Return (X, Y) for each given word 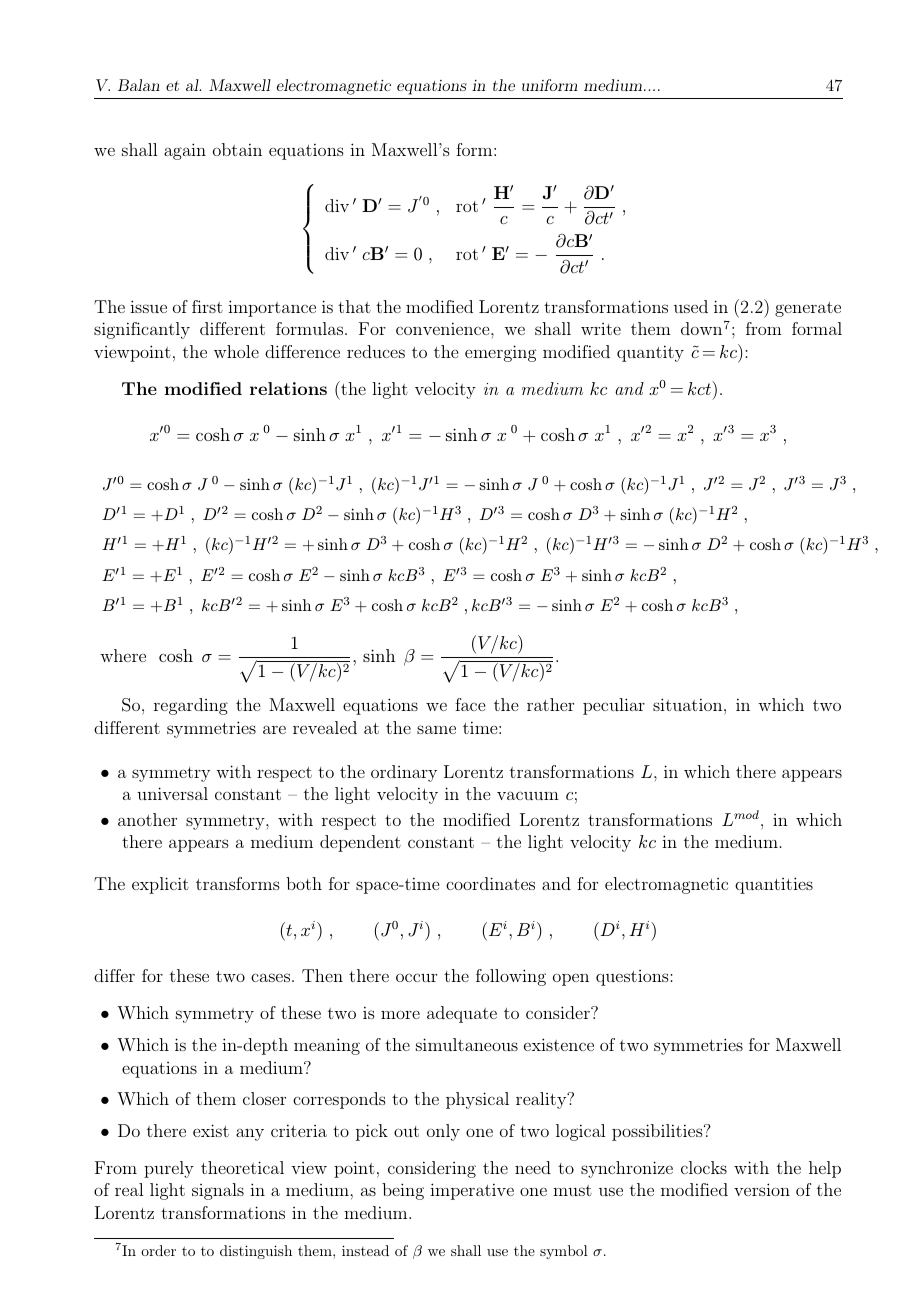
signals (218, 1191)
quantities (774, 885)
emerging (500, 353)
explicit (160, 885)
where (123, 655)
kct (701, 388)
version (762, 1189)
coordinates (490, 883)
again (185, 151)
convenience (444, 328)
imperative (472, 1191)
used (691, 306)
